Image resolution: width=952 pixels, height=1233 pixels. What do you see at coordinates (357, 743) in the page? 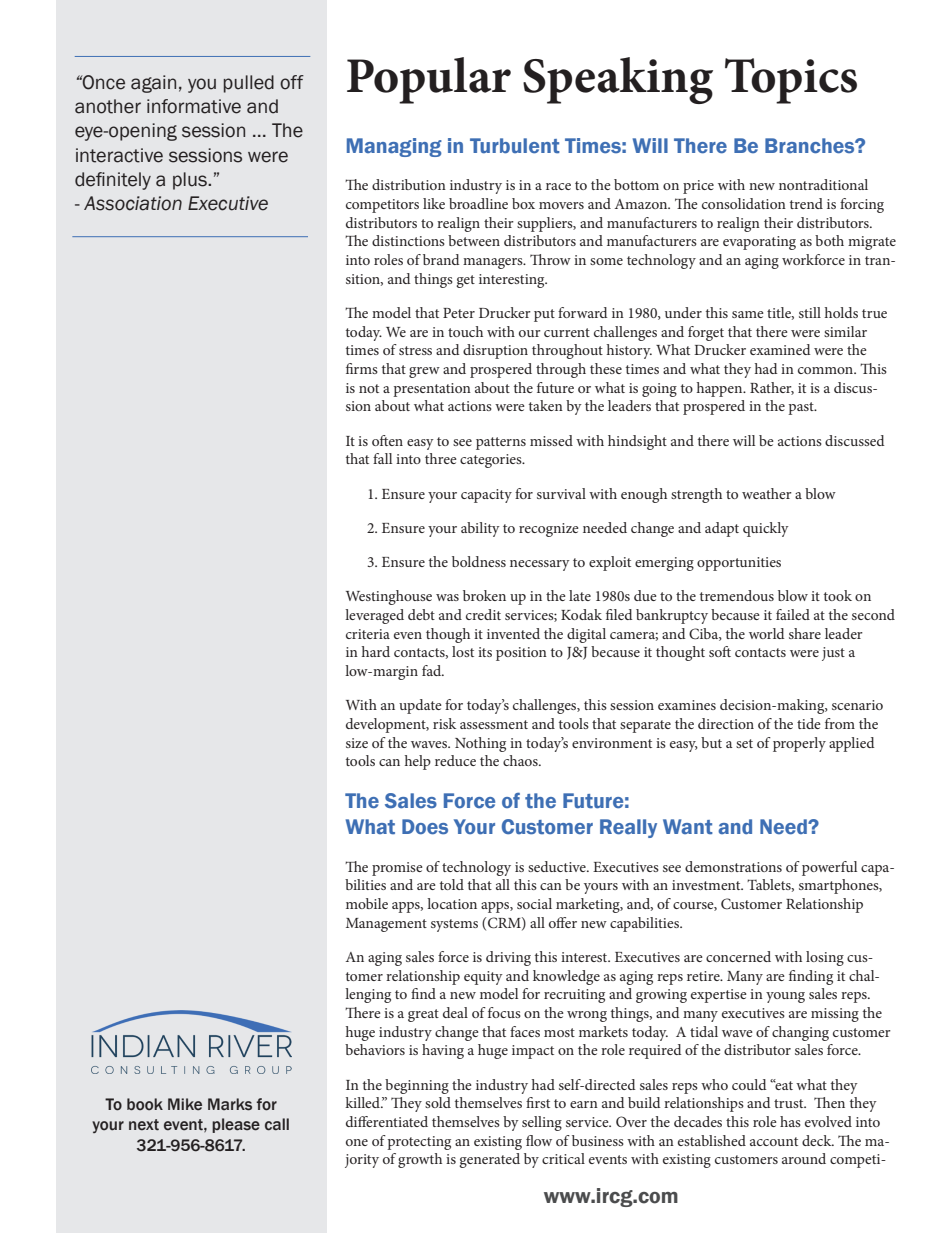
I see `size` at bounding box center [357, 743].
